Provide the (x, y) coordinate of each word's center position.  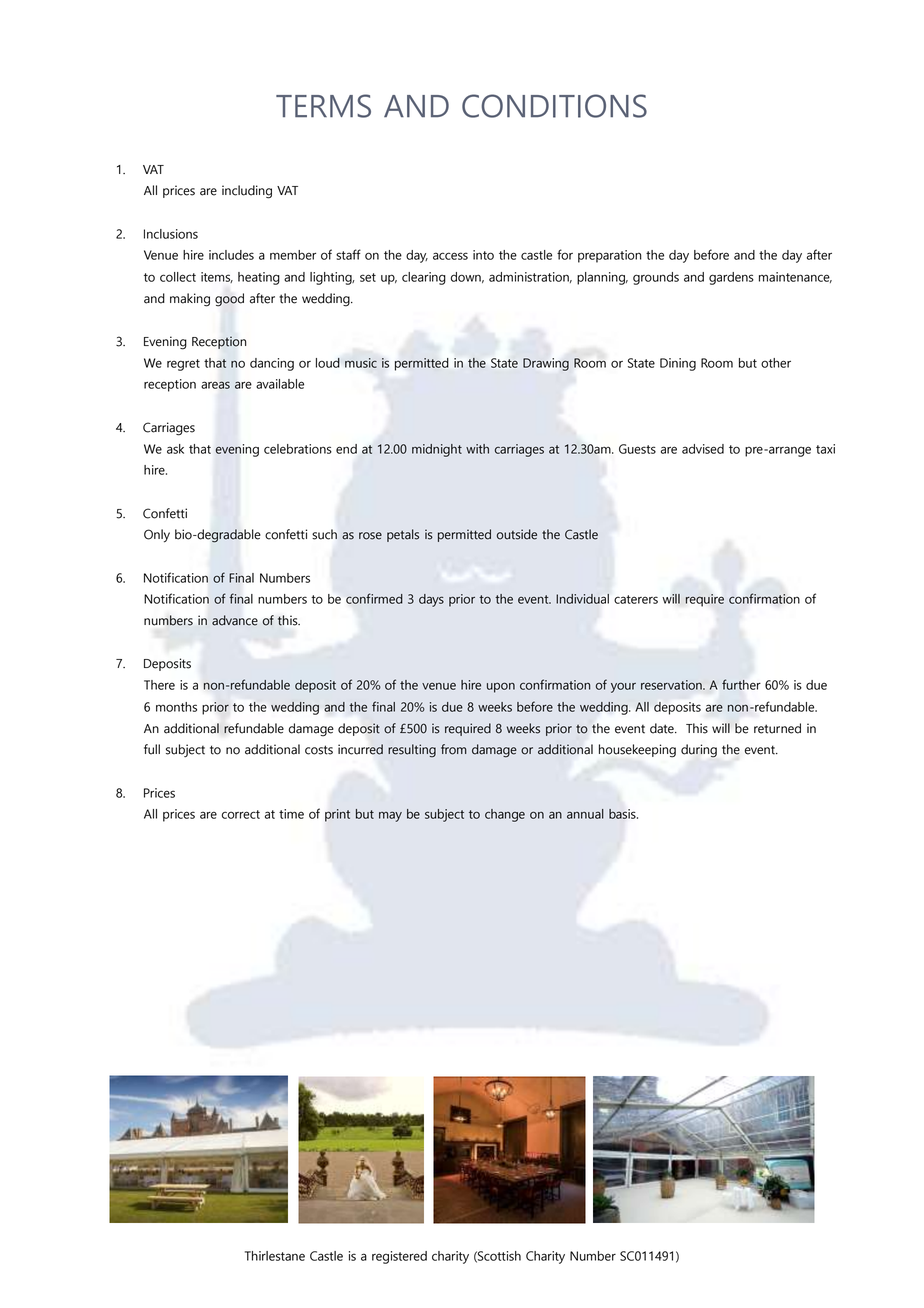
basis (623, 814)
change (505, 815)
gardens (731, 278)
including (247, 192)
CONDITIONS (554, 106)
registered (399, 1257)
